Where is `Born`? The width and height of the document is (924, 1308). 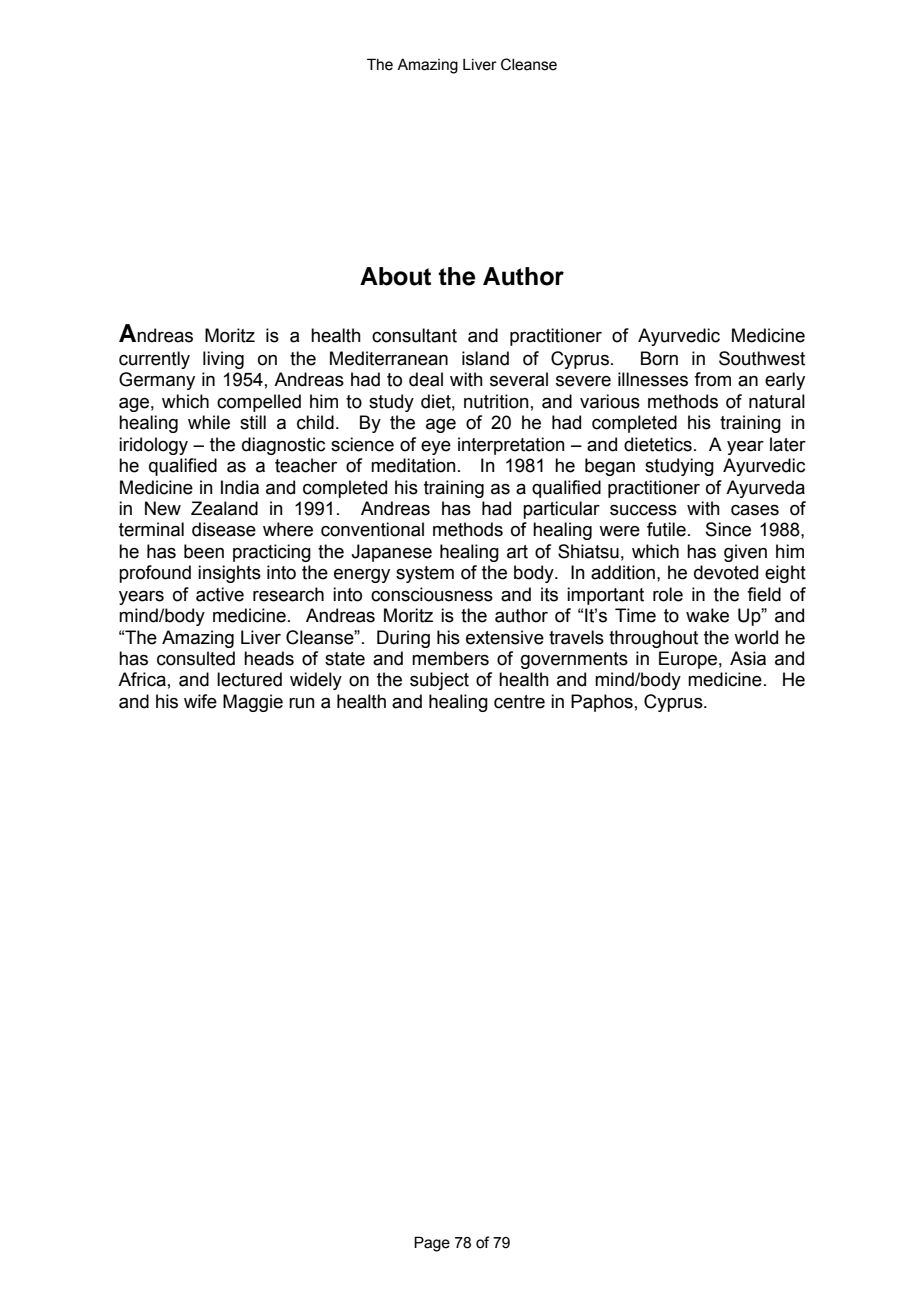 Born is located at coordinates (659, 358).
